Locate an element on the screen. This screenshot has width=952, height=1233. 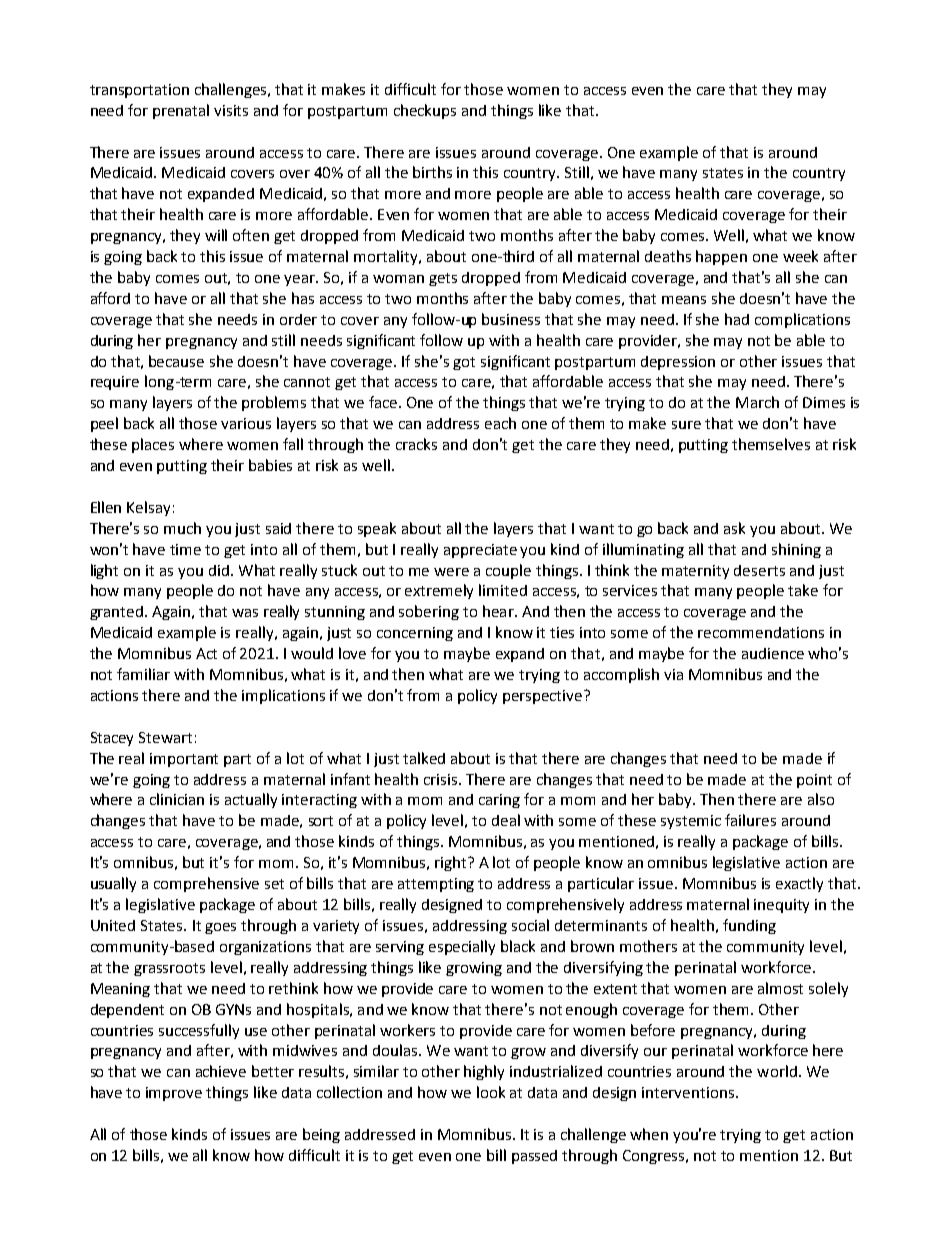
sure is located at coordinates (686, 425).
